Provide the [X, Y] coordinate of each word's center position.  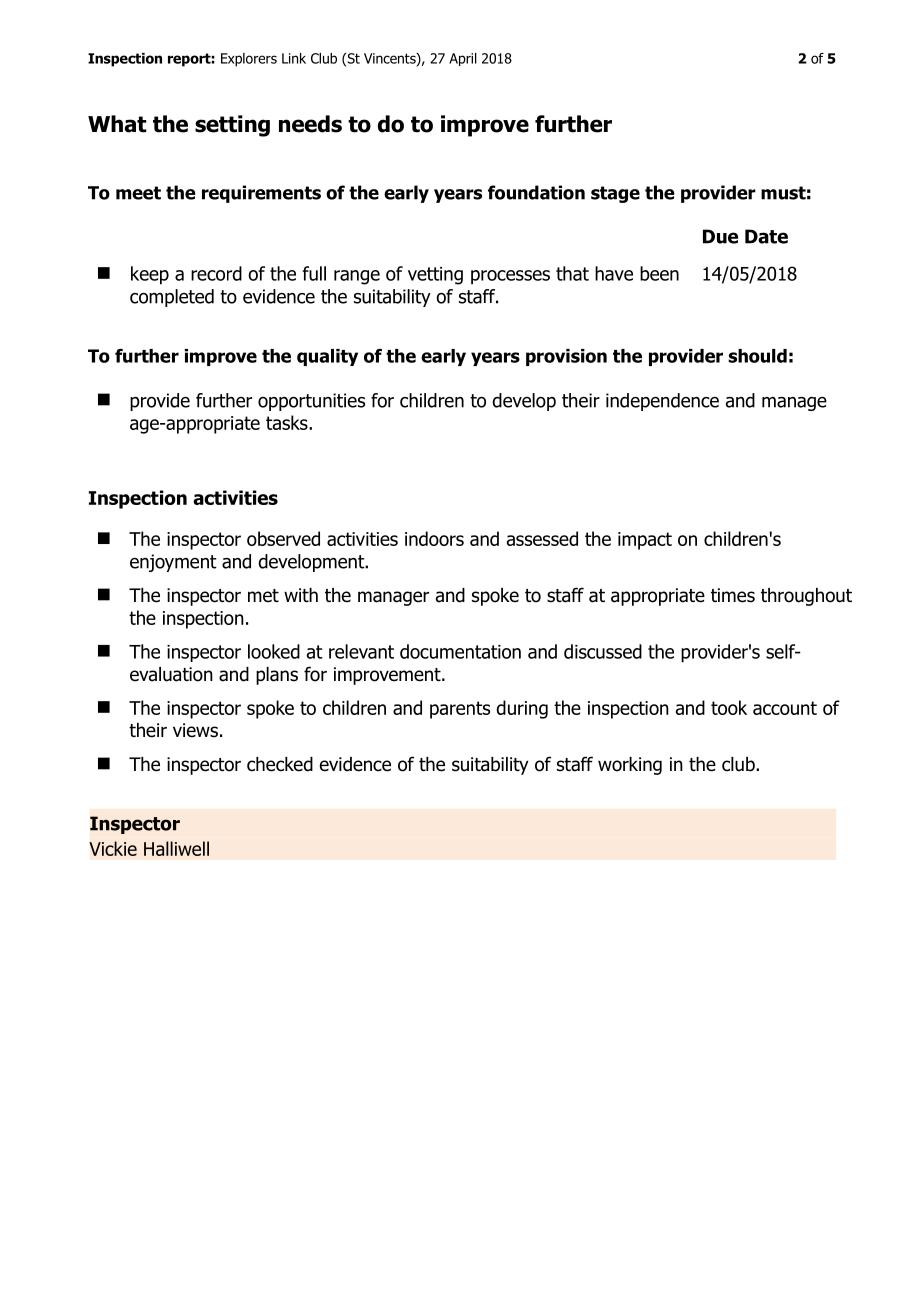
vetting [435, 276]
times [733, 595]
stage [615, 194]
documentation [460, 651]
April [463, 59]
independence [662, 402]
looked [274, 651]
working [630, 766]
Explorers [249, 60]
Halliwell [176, 848]
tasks [288, 422]
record [216, 273]
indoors [434, 538]
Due [720, 236]
